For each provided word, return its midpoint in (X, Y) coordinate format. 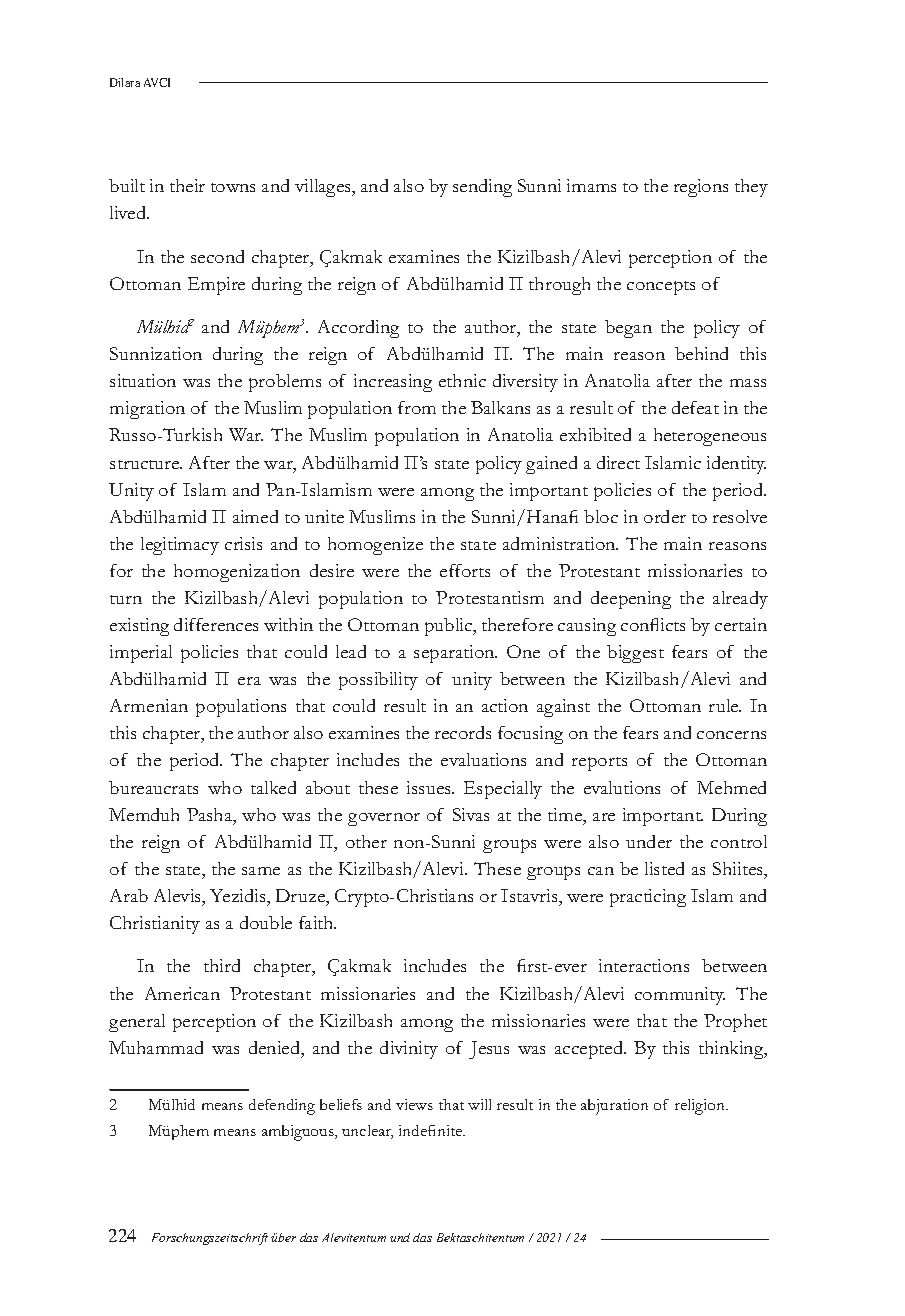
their (187, 185)
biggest (635, 654)
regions (701, 188)
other (366, 841)
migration (147, 410)
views (414, 1104)
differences (216, 624)
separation (455, 654)
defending (282, 1107)
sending (482, 188)
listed (664, 868)
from (417, 407)
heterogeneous (710, 437)
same (261, 871)
